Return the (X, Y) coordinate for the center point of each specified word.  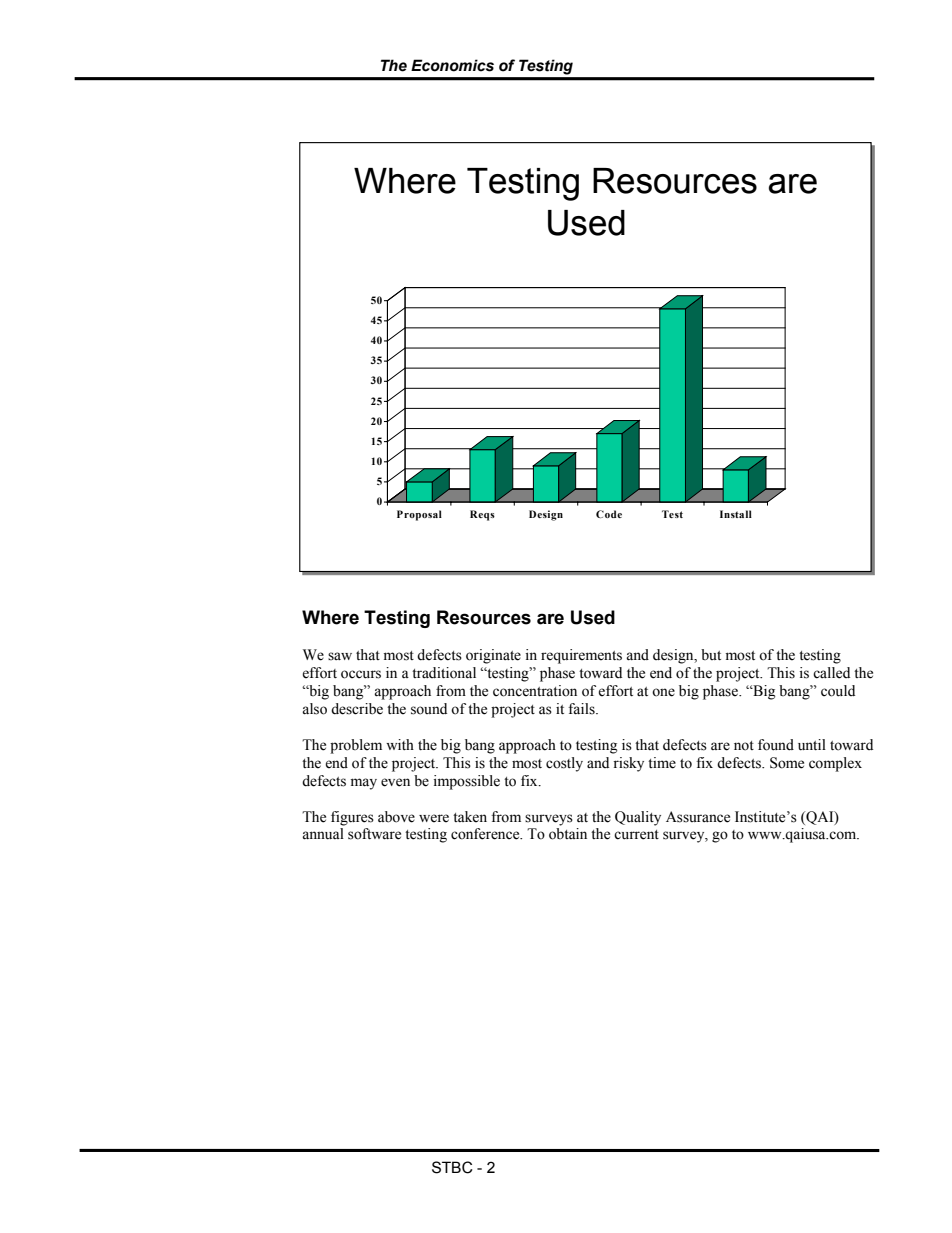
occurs (361, 674)
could (838, 691)
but (711, 654)
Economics (452, 65)
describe (357, 709)
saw (340, 656)
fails (582, 709)
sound (429, 709)
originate (493, 656)
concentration (535, 691)
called (831, 673)
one (663, 692)
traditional (444, 673)
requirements (581, 656)
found (776, 745)
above (396, 817)
